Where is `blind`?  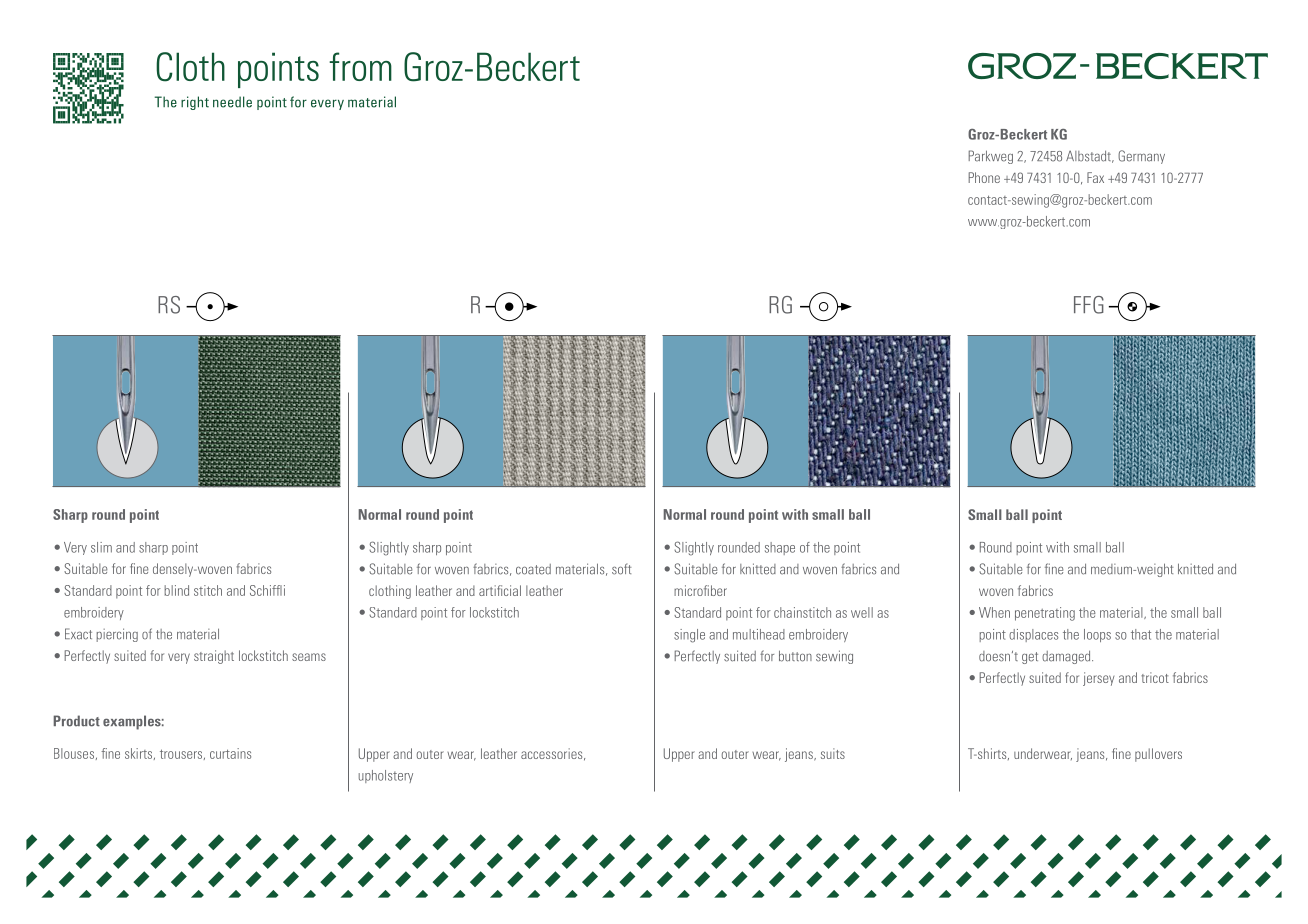
blind is located at coordinates (176, 590).
